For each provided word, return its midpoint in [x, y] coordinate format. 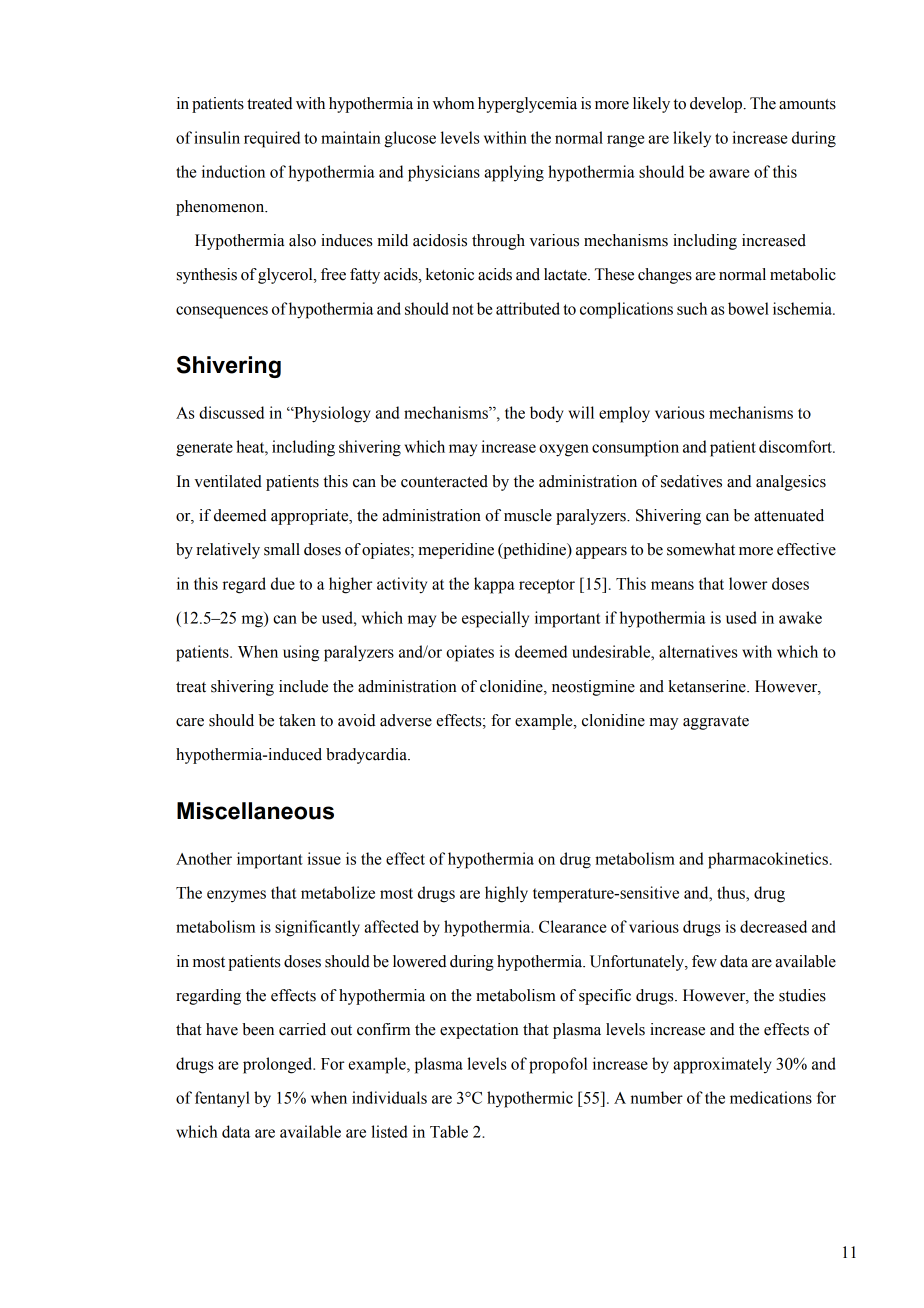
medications [771, 1097]
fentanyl [222, 1099]
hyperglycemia [527, 105]
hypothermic [530, 1099]
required [272, 139]
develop [717, 105]
